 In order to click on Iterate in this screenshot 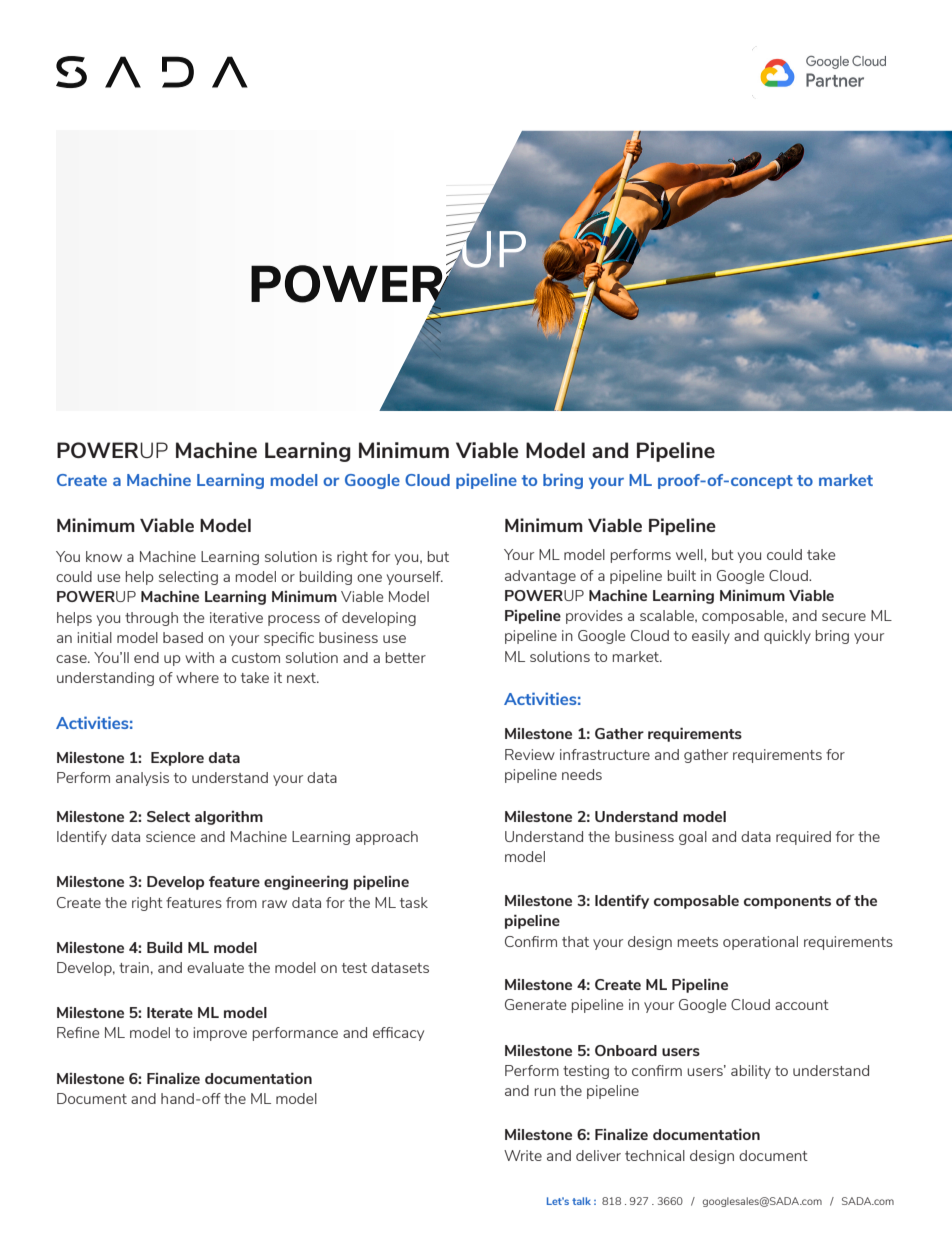, I will do `click(170, 1012)`.
